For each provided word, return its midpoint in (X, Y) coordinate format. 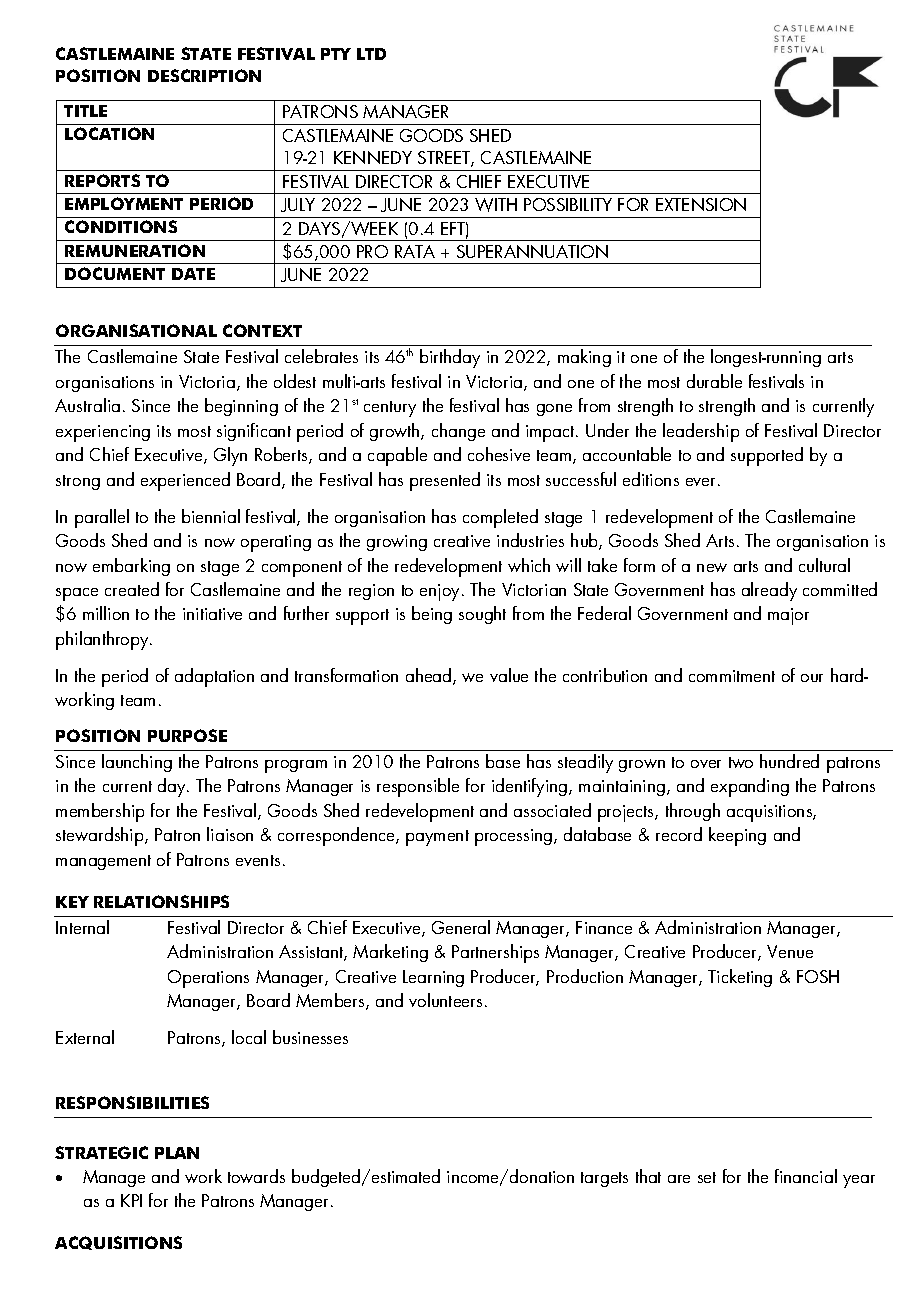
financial (806, 1176)
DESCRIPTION (204, 75)
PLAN (177, 1153)
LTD (371, 54)
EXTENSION (701, 204)
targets (604, 1179)
